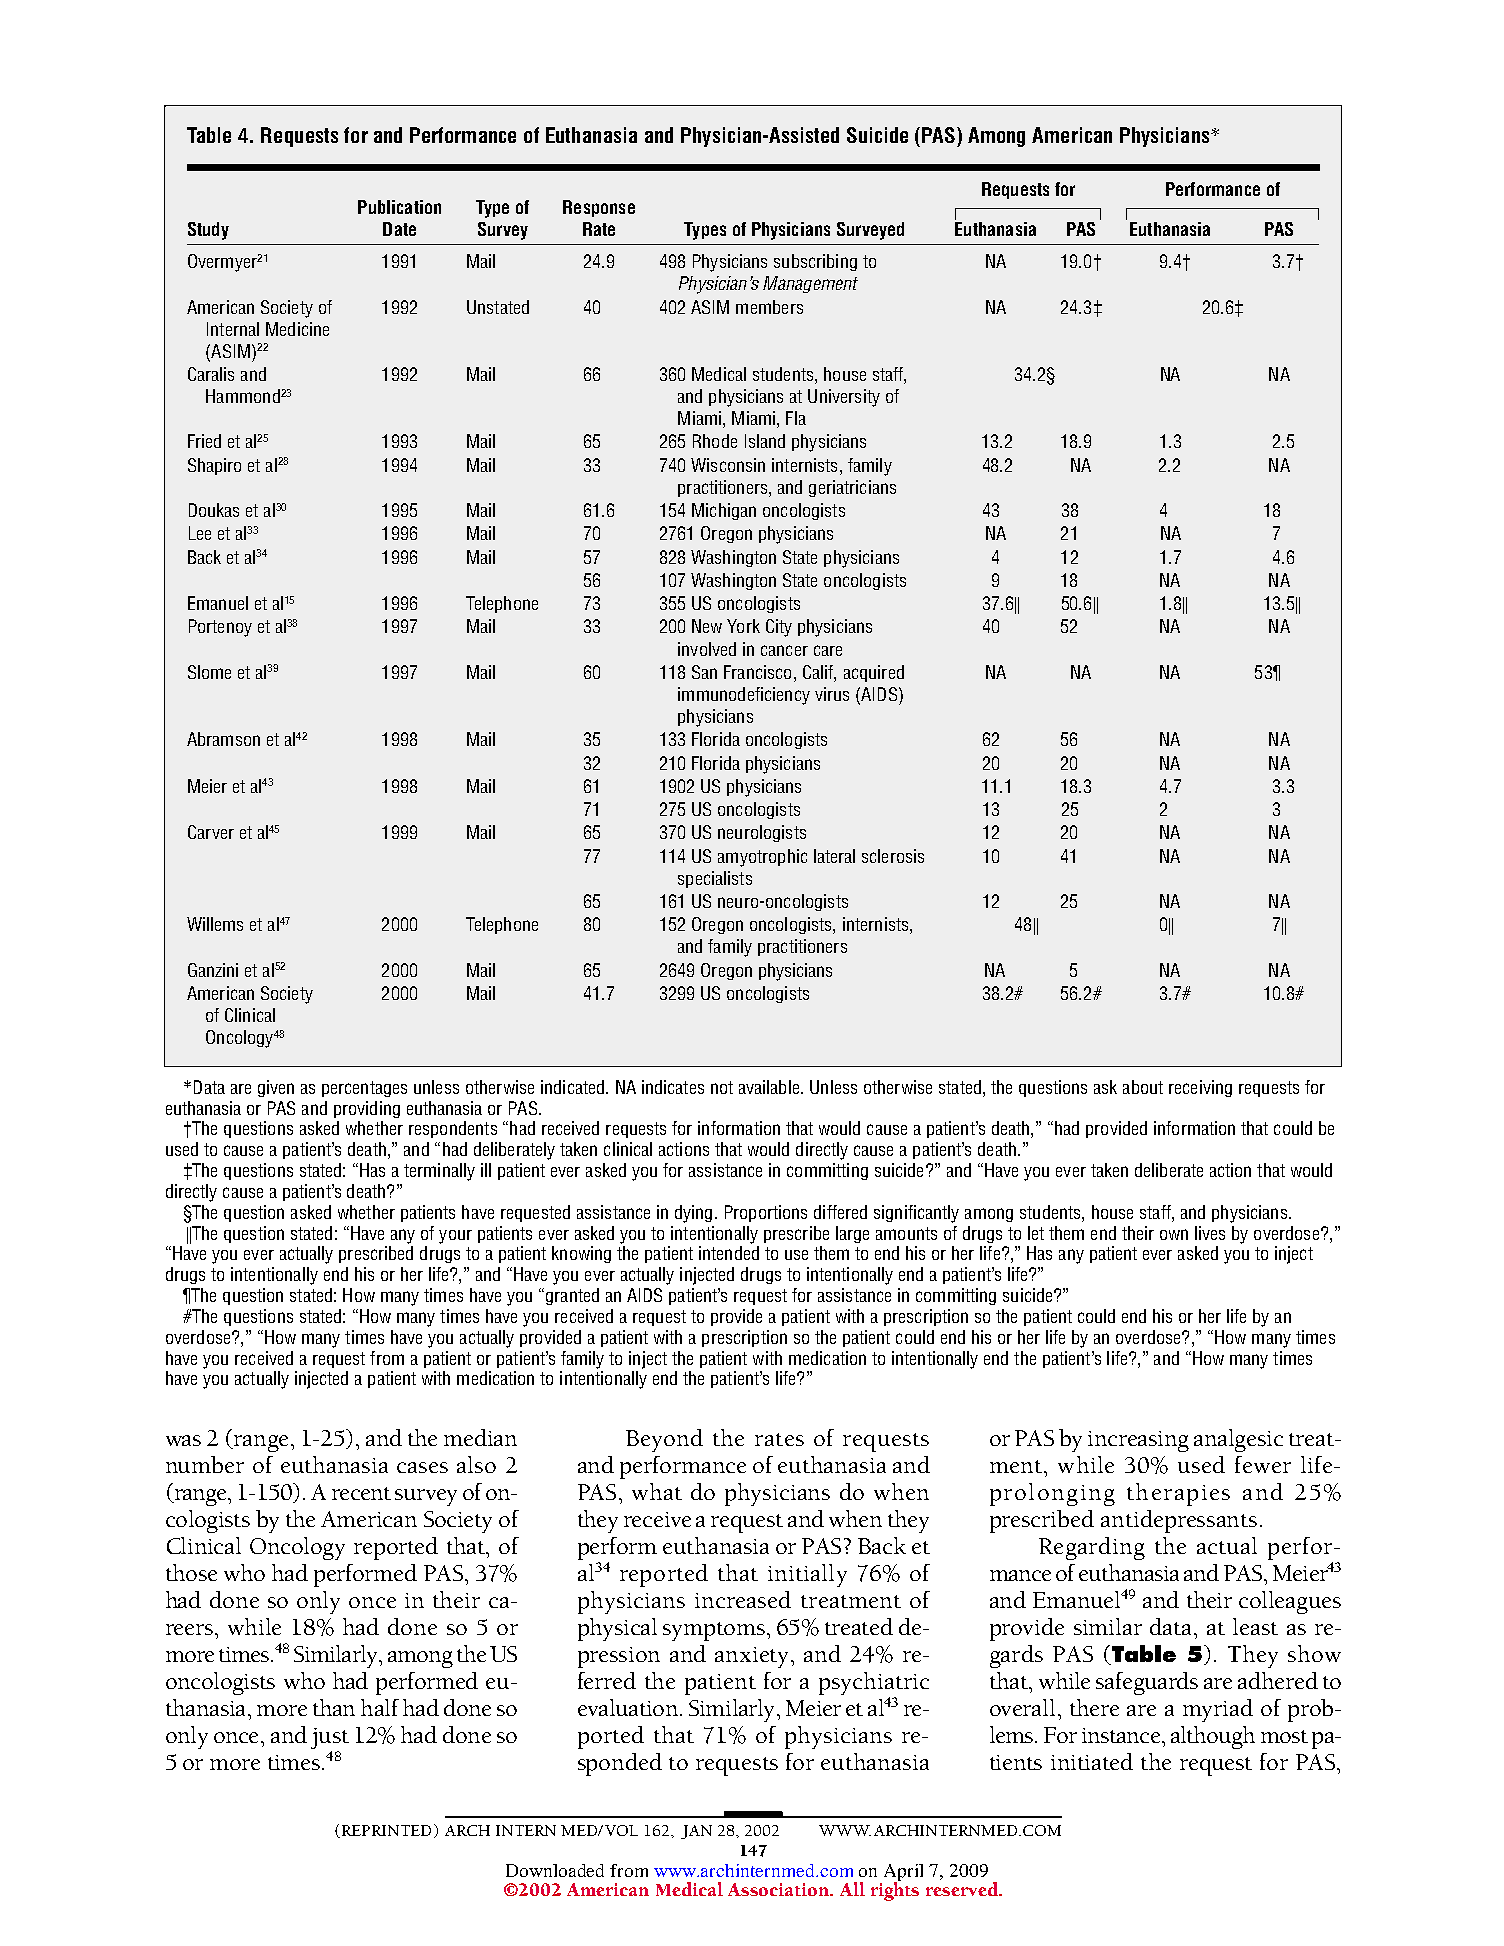 The height and width of the document is (1946, 1504). Describe the element at coordinates (399, 229) in the document. I see `Date` at that location.
